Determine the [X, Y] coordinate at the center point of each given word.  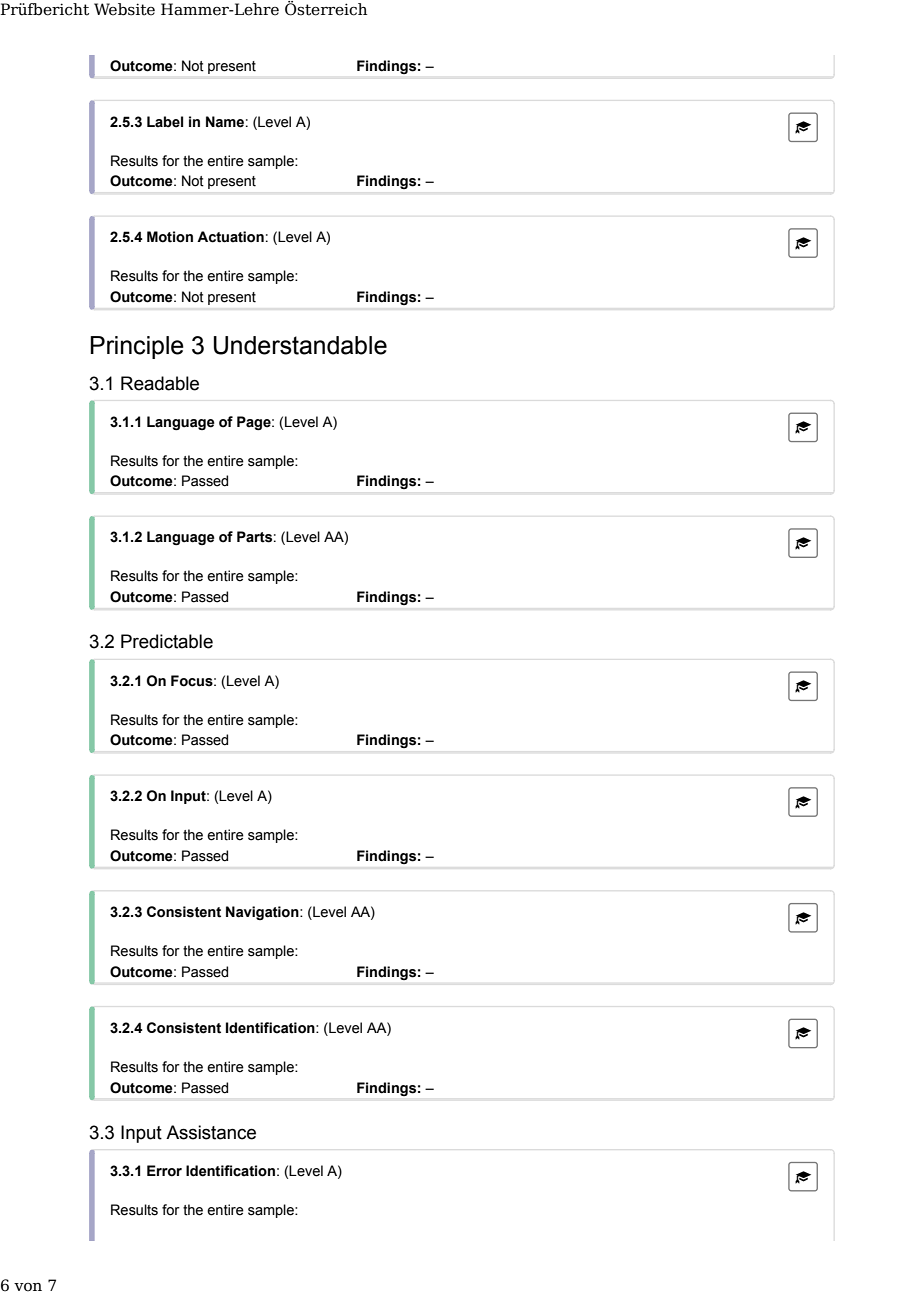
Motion [170, 237]
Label [165, 122]
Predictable [167, 641]
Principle [137, 347]
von [28, 1287]
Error [164, 1171]
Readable [160, 383]
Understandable [300, 345]
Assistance [211, 1132]
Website [124, 9]
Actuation [230, 237]
